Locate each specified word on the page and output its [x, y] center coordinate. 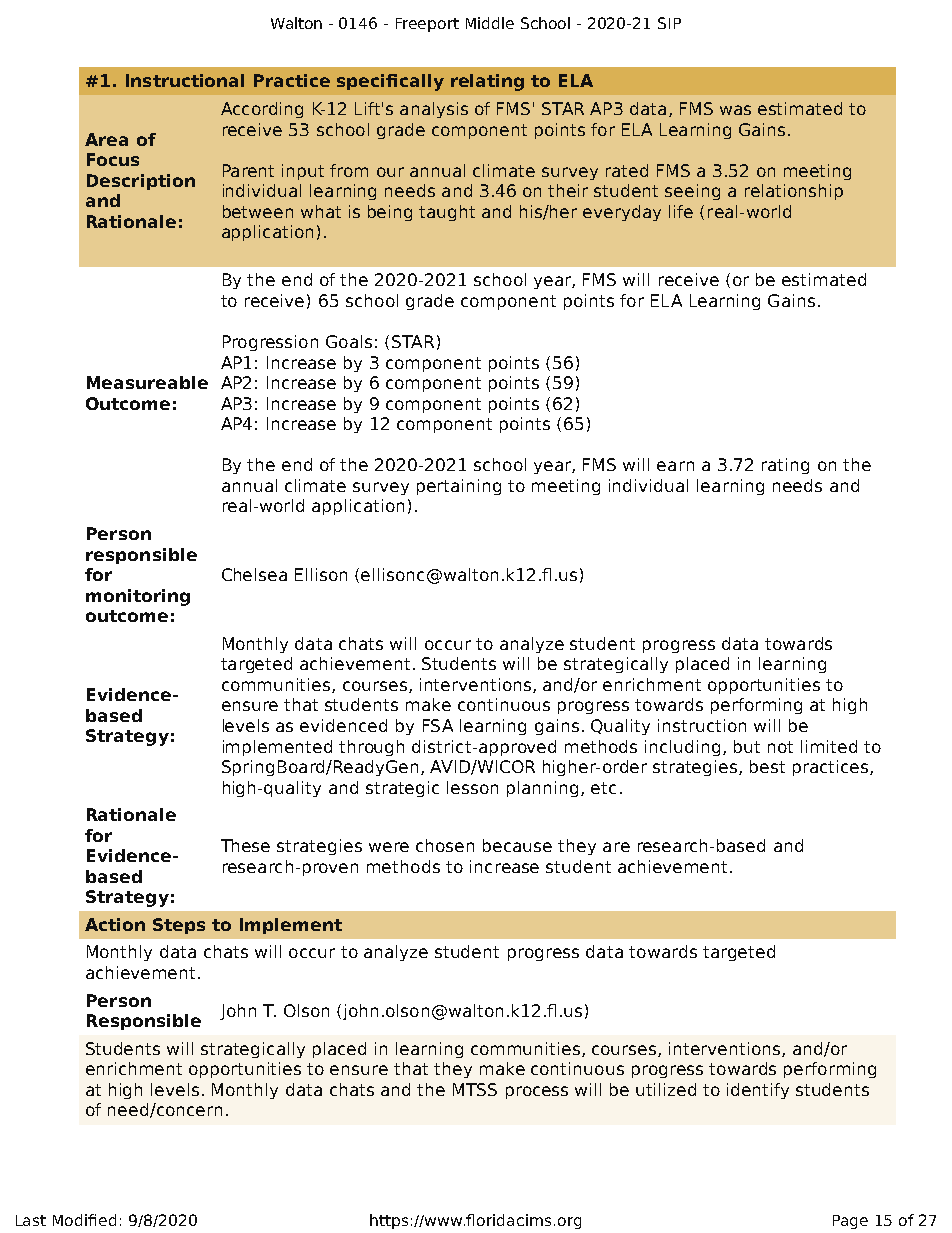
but [747, 746]
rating [785, 466]
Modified [84, 1220]
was [735, 110]
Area [106, 139]
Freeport [427, 25]
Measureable [147, 382]
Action [115, 924]
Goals [349, 341]
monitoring [138, 597]
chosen [445, 845]
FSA [438, 725]
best [767, 766]
